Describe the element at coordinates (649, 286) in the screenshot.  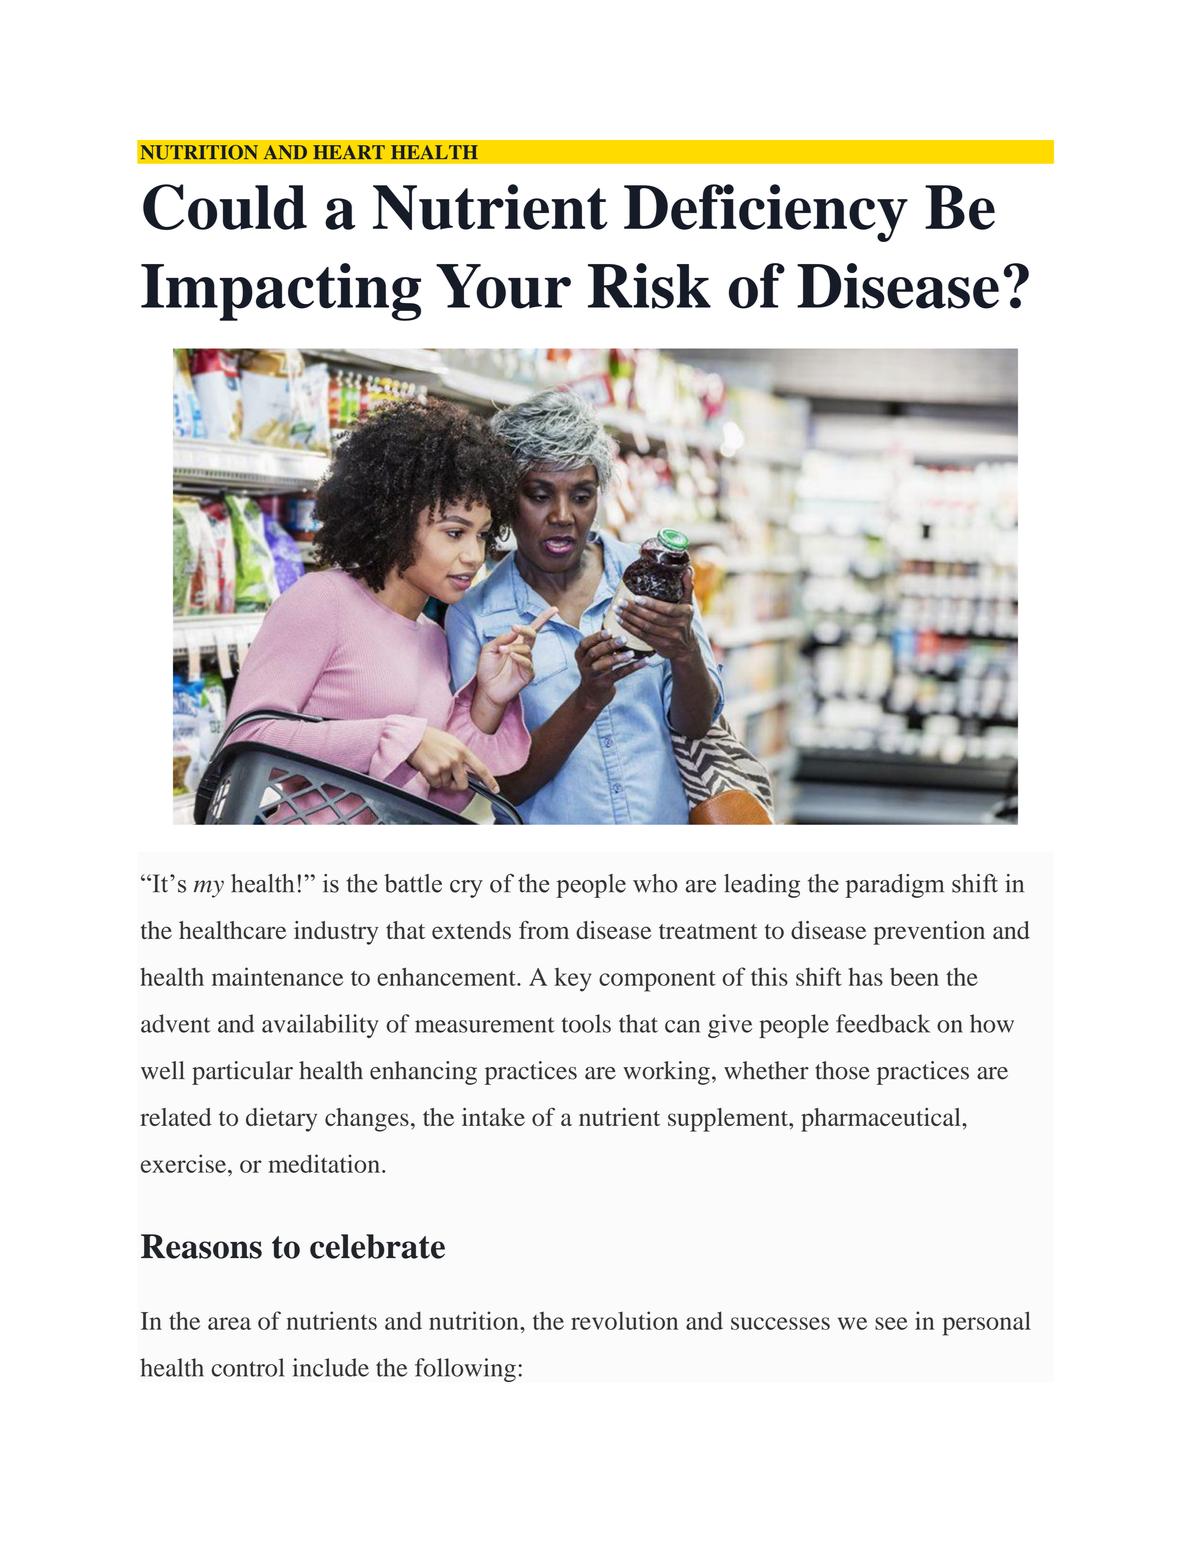
I see `Risk` at that location.
